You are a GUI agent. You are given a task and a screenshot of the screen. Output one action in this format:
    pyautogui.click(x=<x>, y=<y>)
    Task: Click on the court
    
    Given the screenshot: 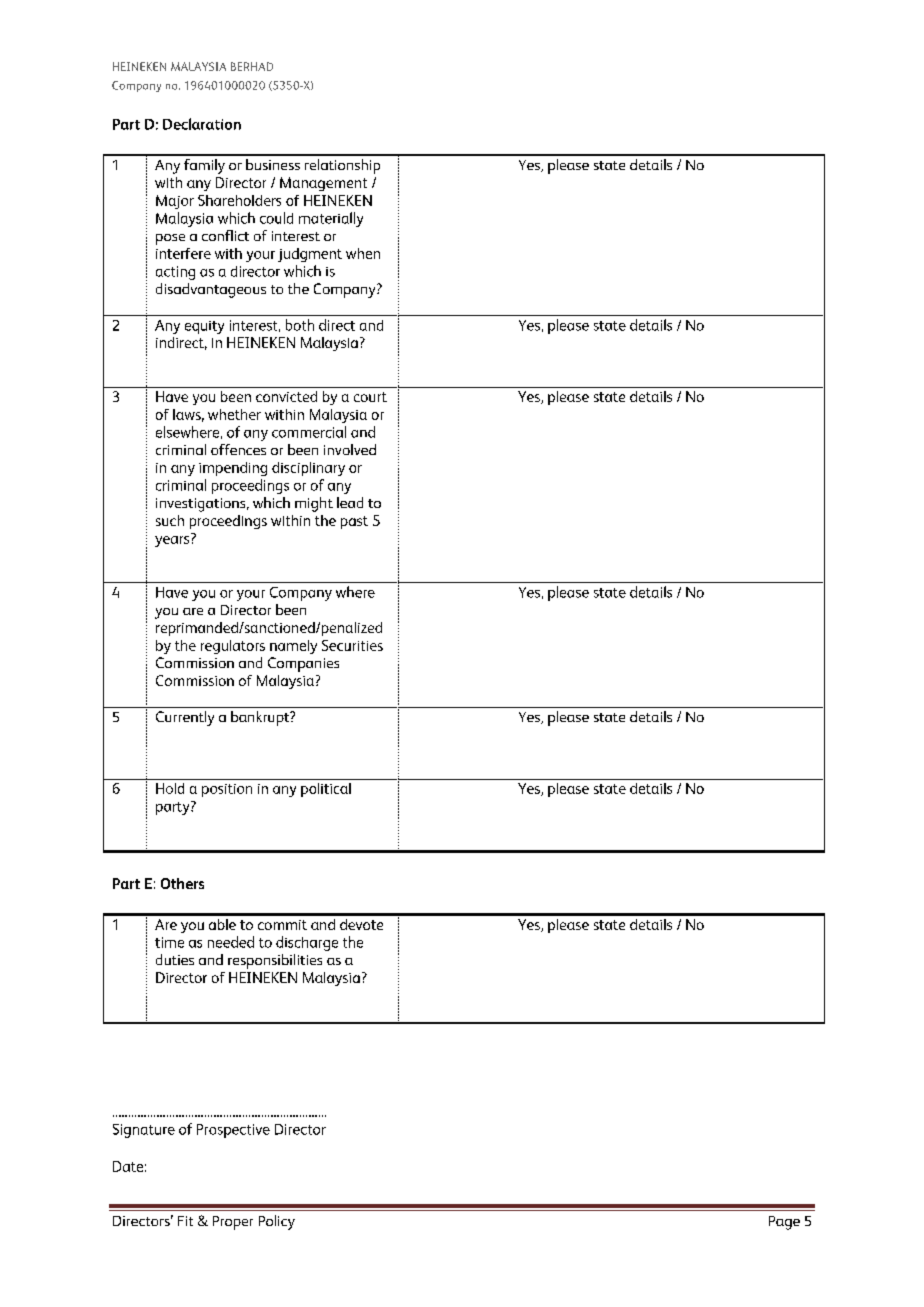 What is the action you would take?
    pyautogui.click(x=370, y=397)
